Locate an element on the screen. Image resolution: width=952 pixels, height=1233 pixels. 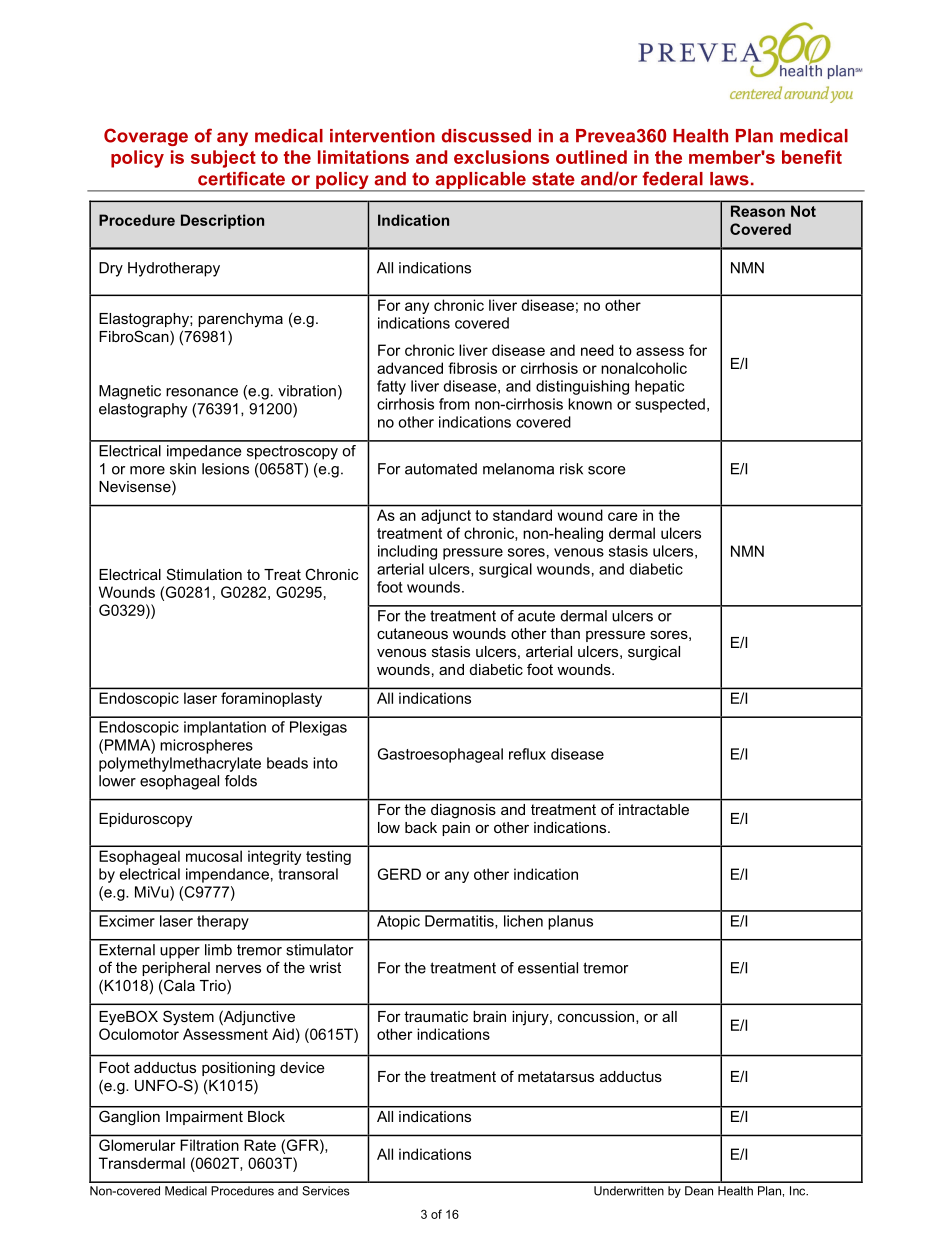
resonance is located at coordinates (202, 392).
